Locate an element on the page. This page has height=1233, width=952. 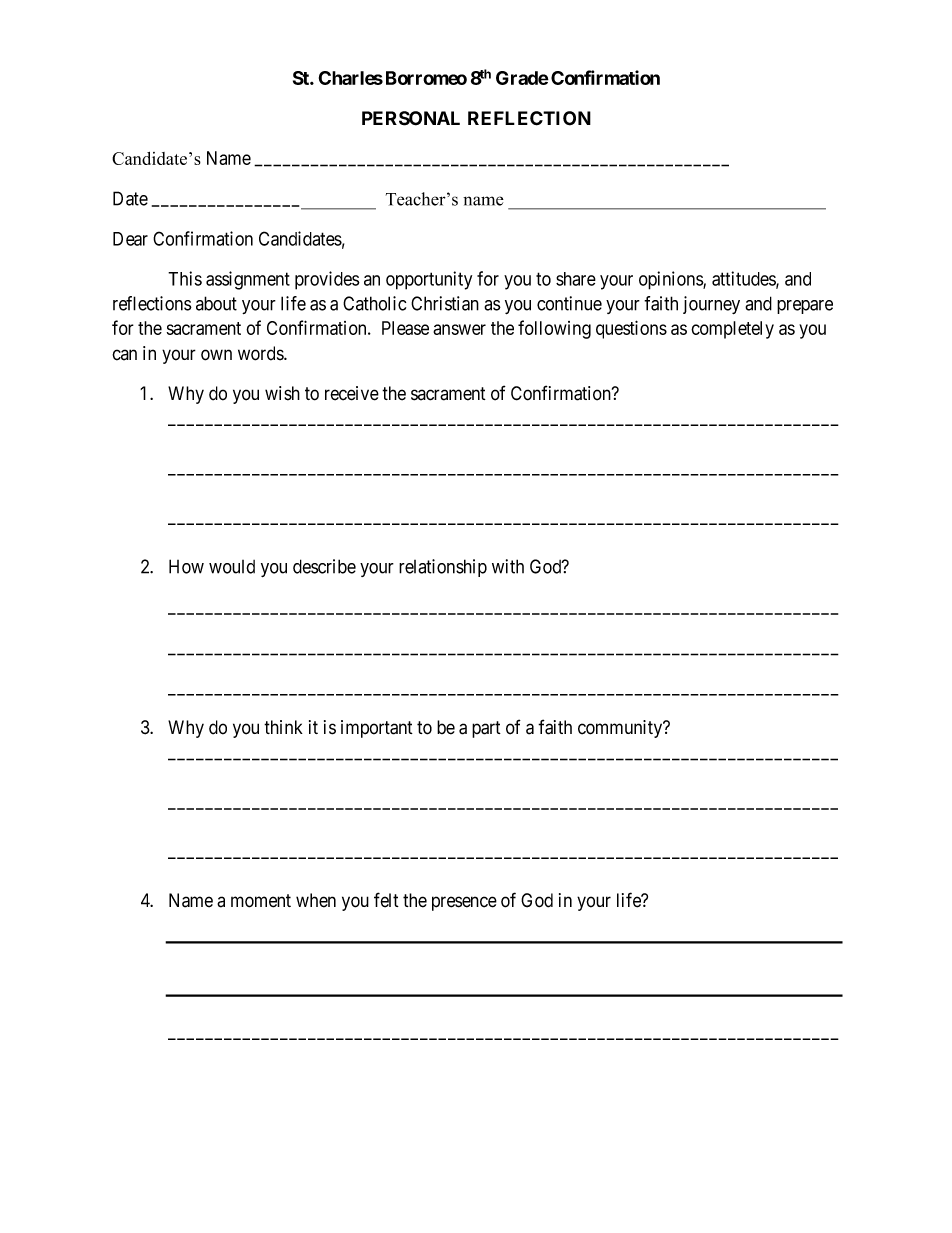
relationship is located at coordinates (443, 568).
